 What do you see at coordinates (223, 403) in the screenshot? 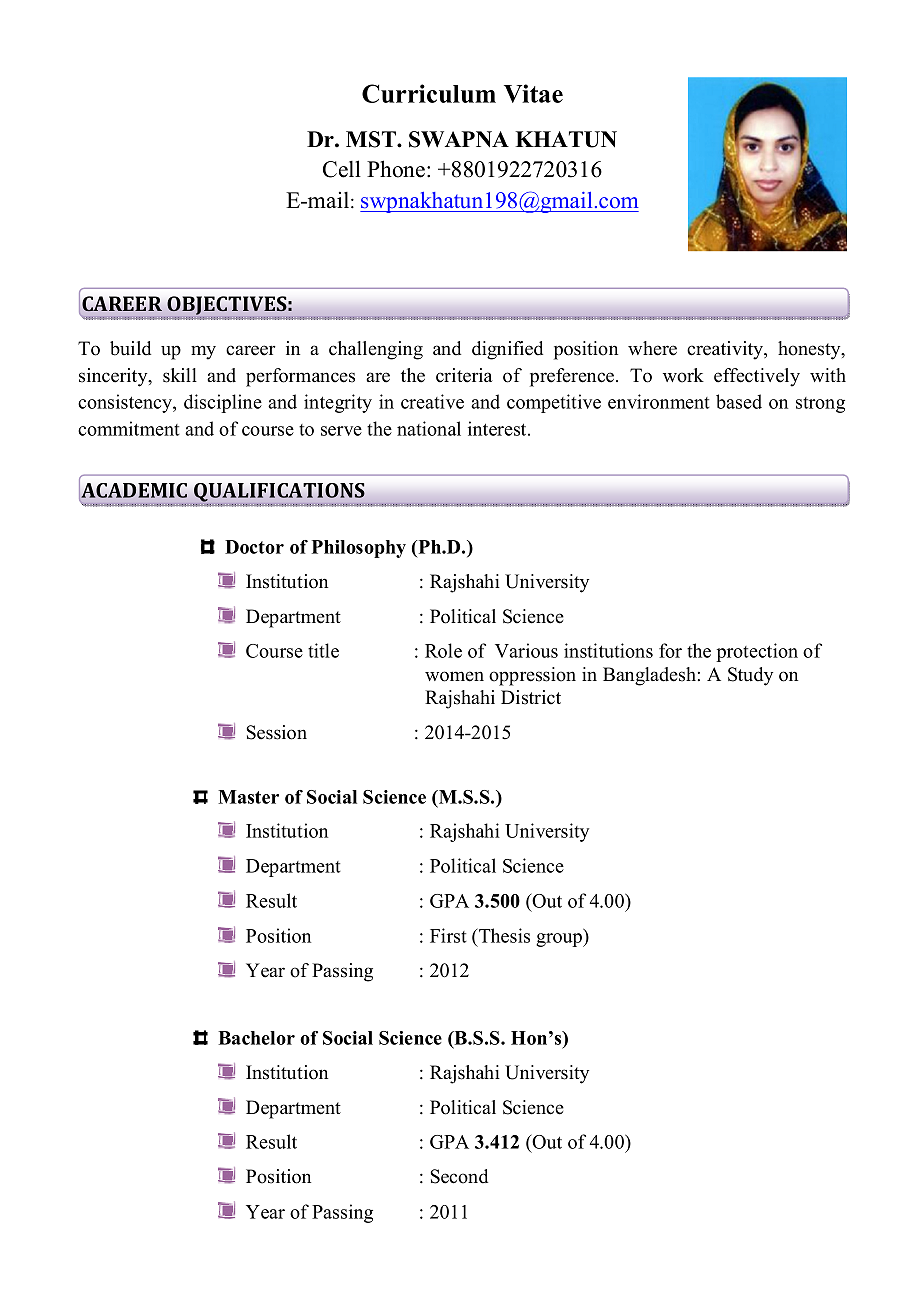
I see `discipline` at bounding box center [223, 403].
